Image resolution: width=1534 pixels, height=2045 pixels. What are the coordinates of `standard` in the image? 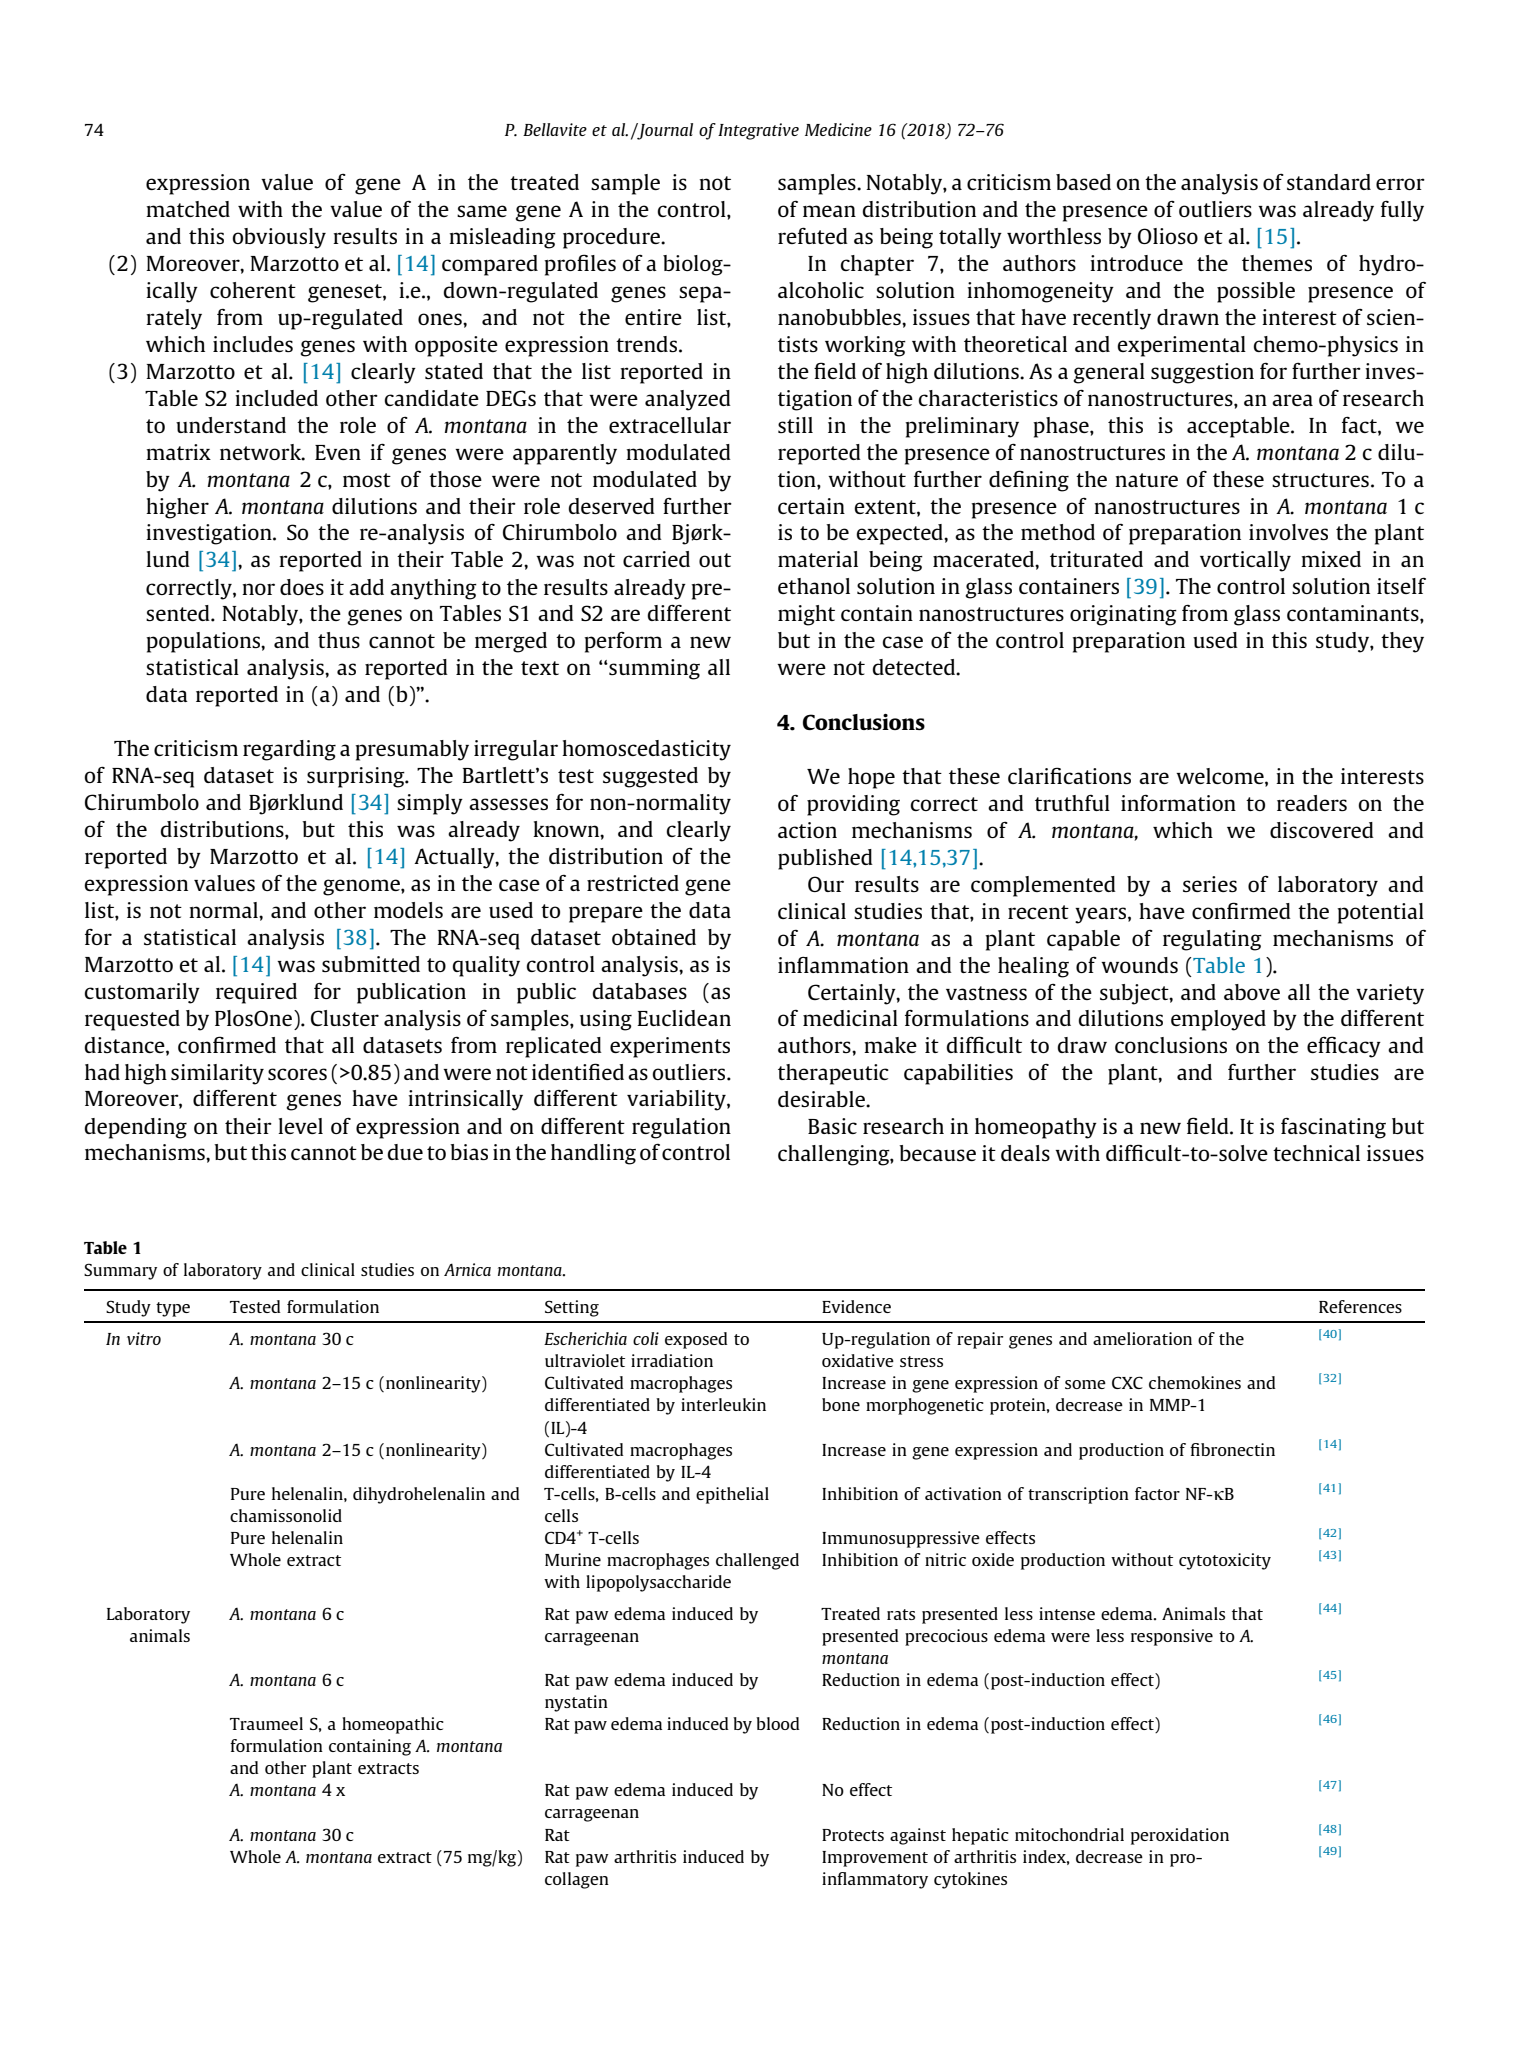 It's located at (1329, 182).
